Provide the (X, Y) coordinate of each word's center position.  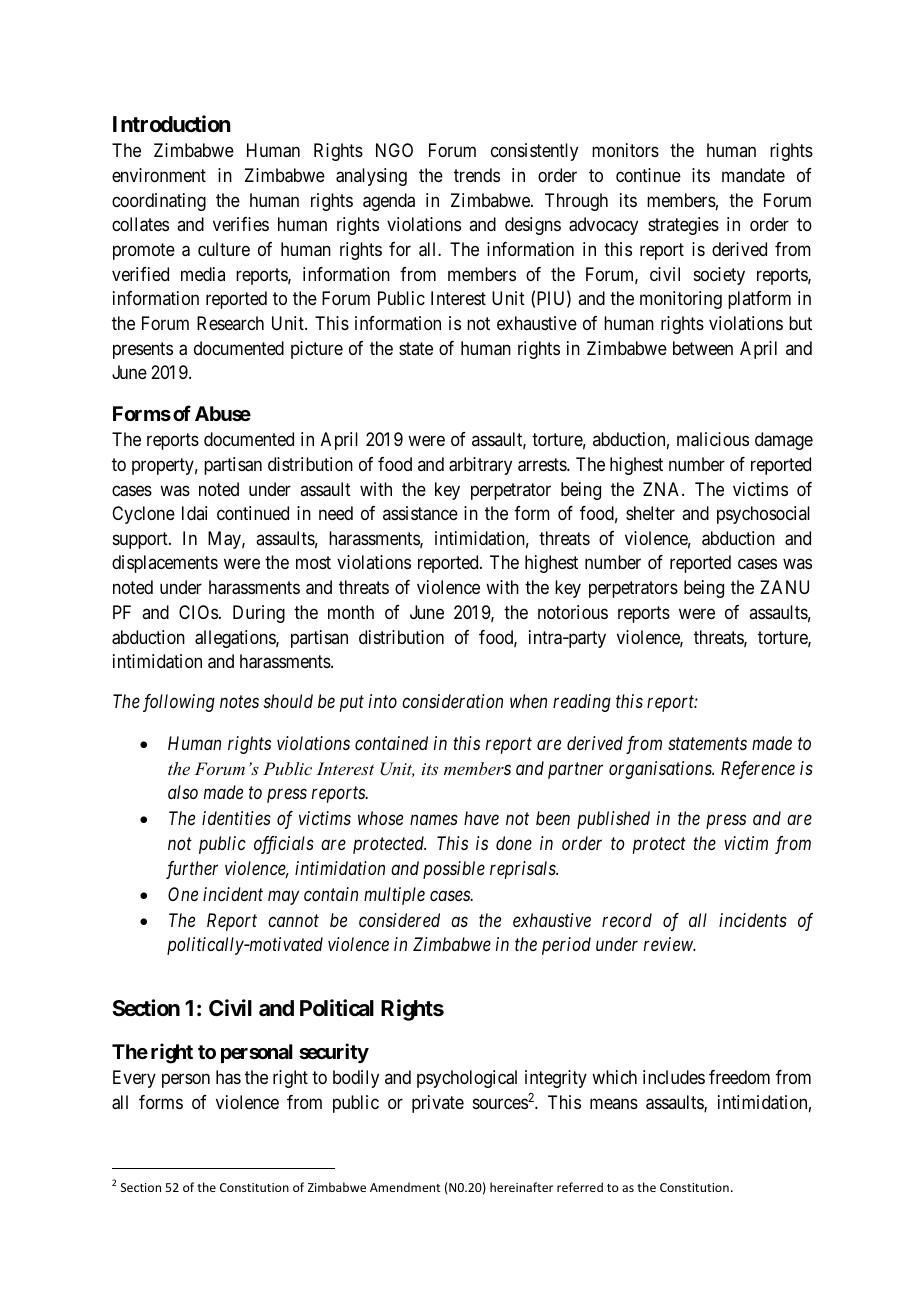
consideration (452, 701)
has (228, 1077)
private (438, 1104)
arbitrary (480, 466)
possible (454, 870)
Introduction (172, 123)
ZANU (784, 587)
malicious (713, 439)
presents (143, 350)
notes (239, 702)
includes (674, 1077)
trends (477, 175)
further (192, 870)
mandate (753, 175)
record (627, 920)
